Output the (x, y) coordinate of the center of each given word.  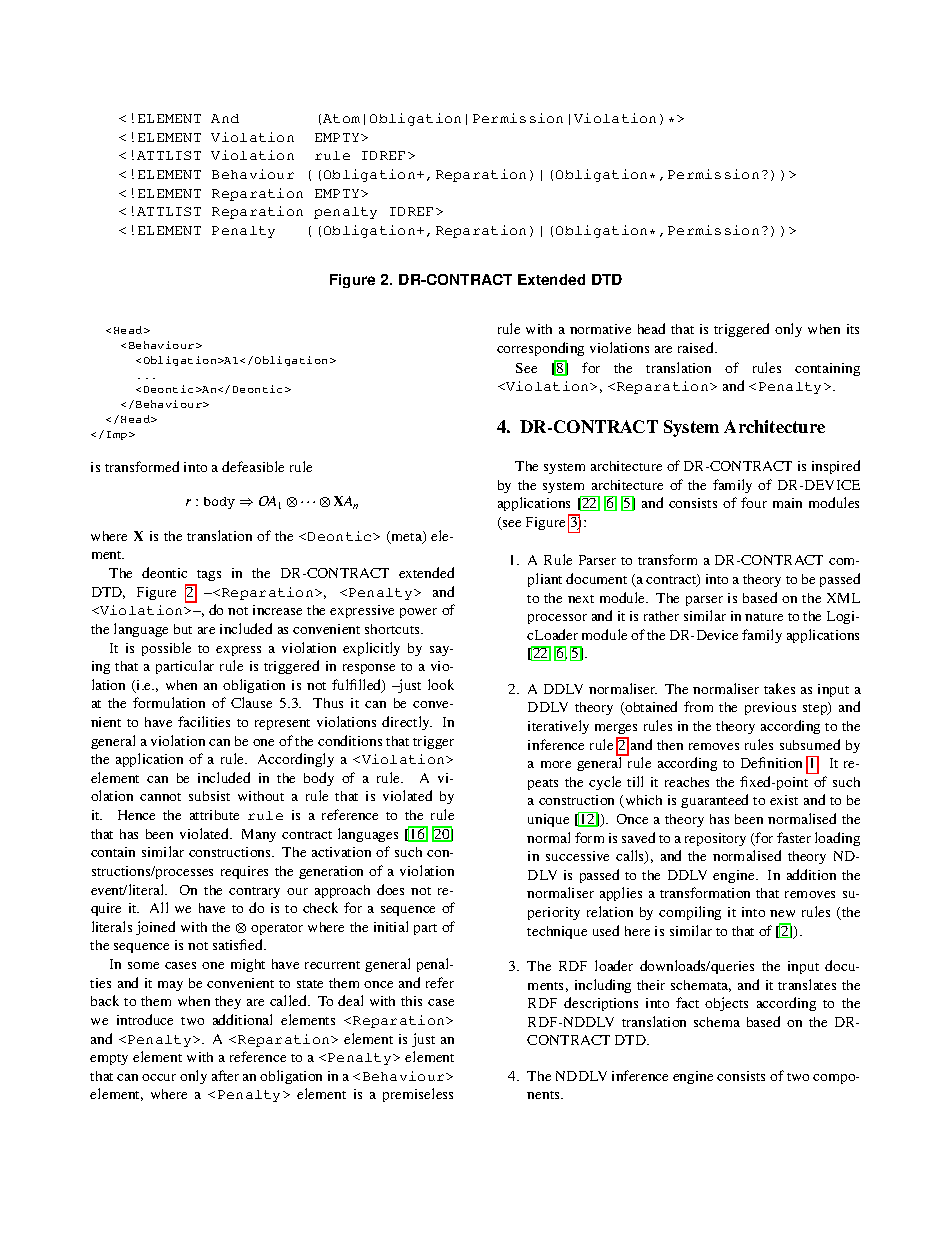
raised (697, 347)
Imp (118, 435)
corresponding (540, 349)
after (225, 1075)
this (411, 1001)
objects (726, 1004)
